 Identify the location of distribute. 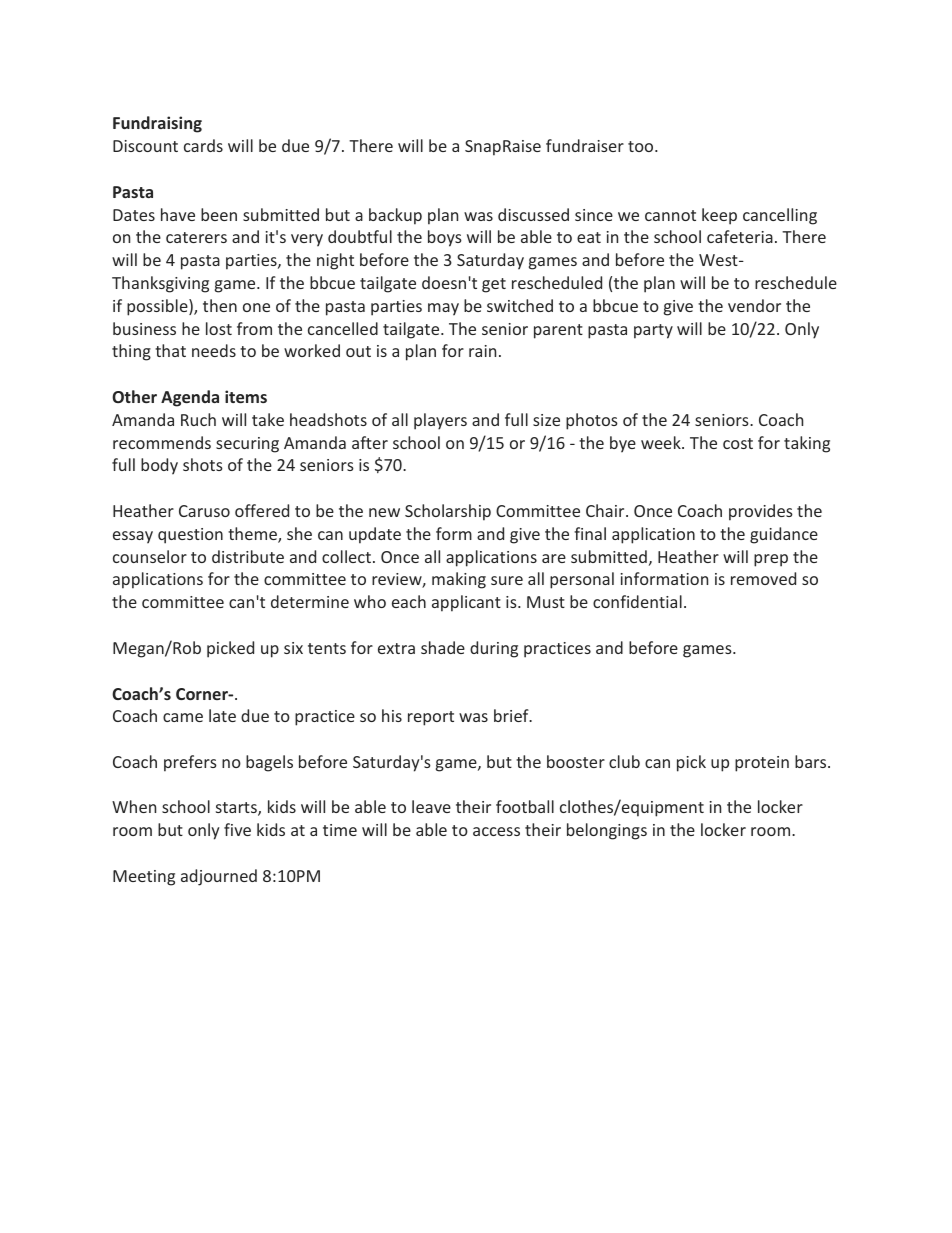
(248, 556).
